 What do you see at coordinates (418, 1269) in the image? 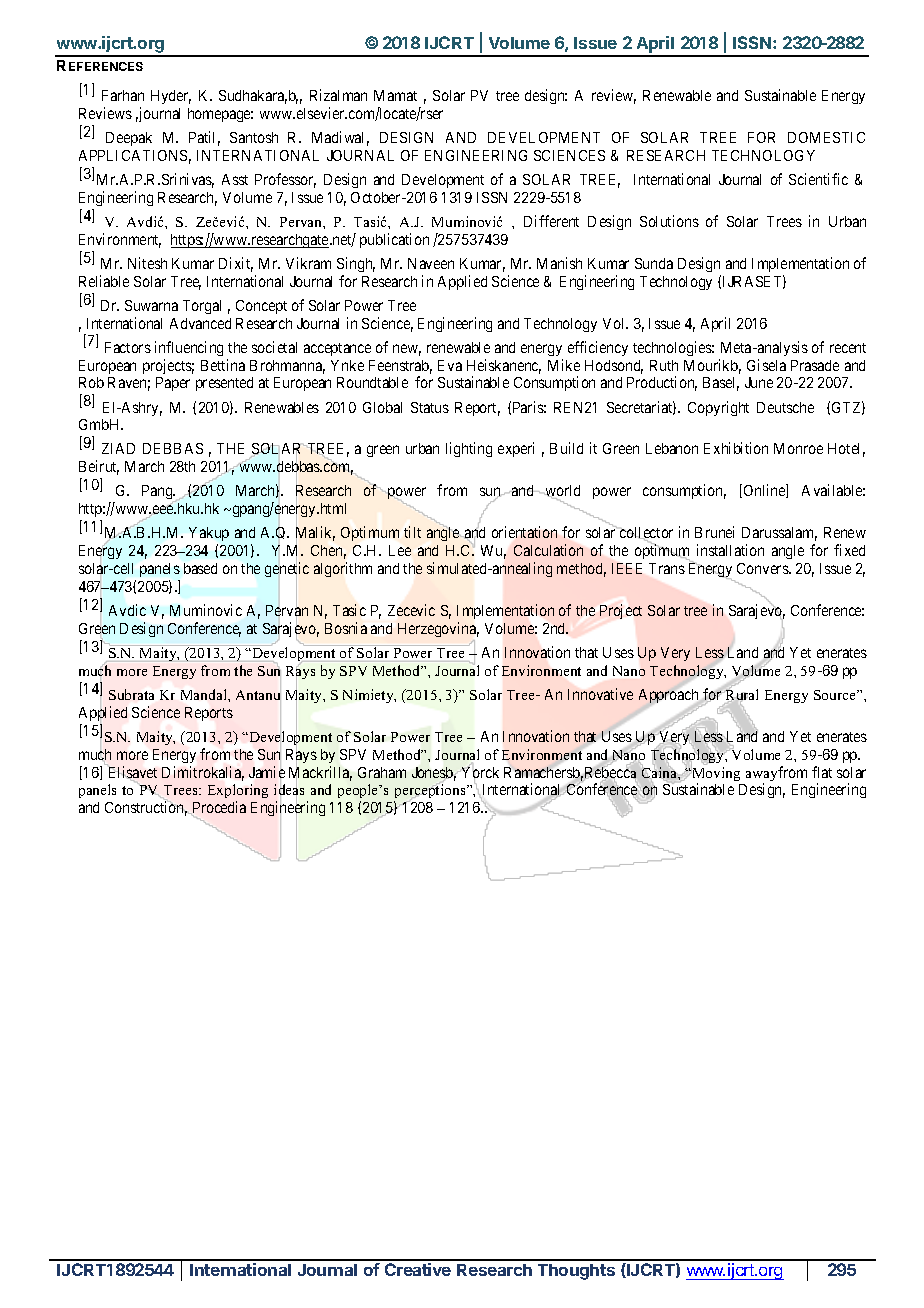
I see `Creative` at bounding box center [418, 1269].
